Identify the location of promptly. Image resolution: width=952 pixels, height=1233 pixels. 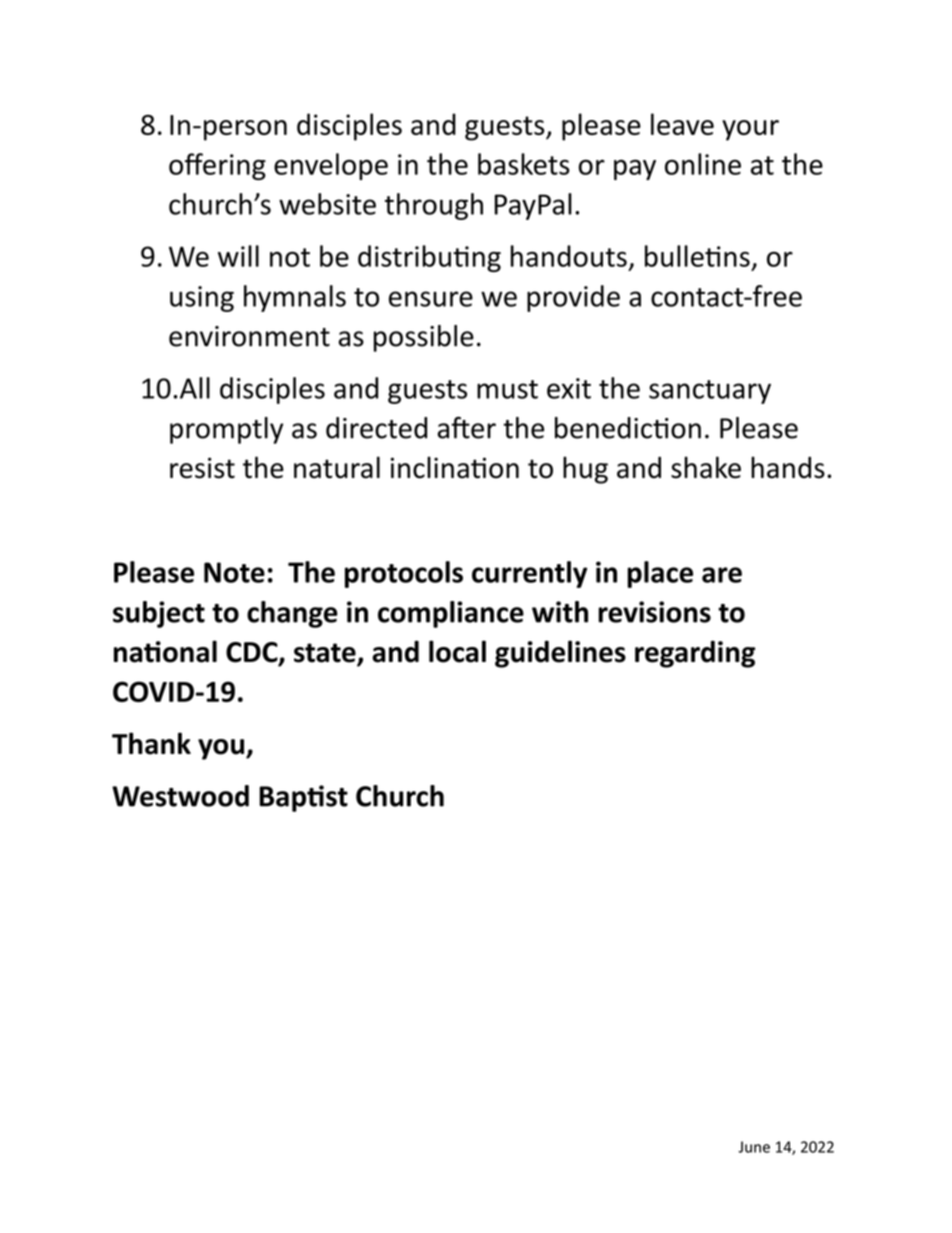
(226, 430).
